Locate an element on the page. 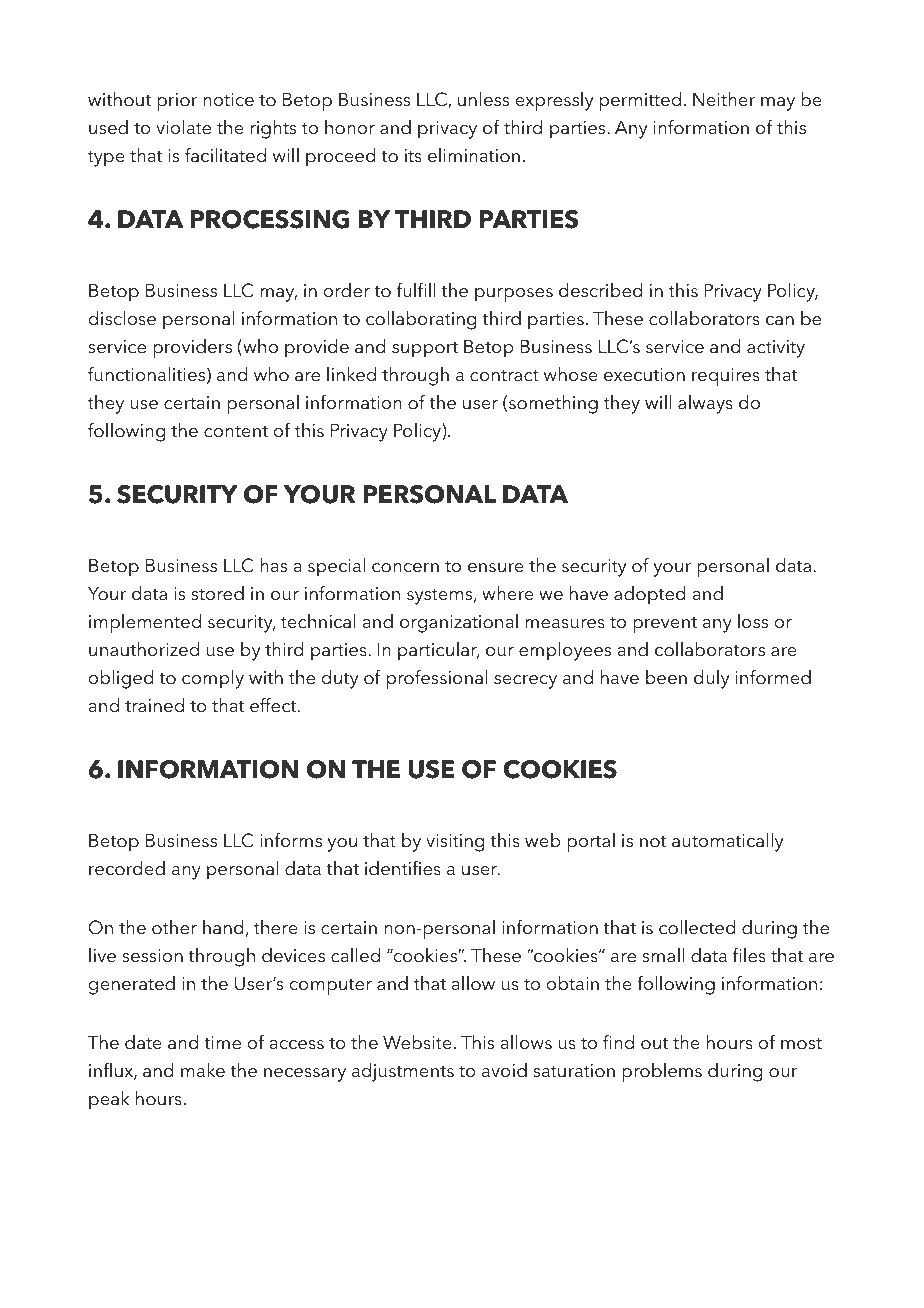 Image resolution: width=924 pixels, height=1308 pixels. stored is located at coordinates (217, 593).
